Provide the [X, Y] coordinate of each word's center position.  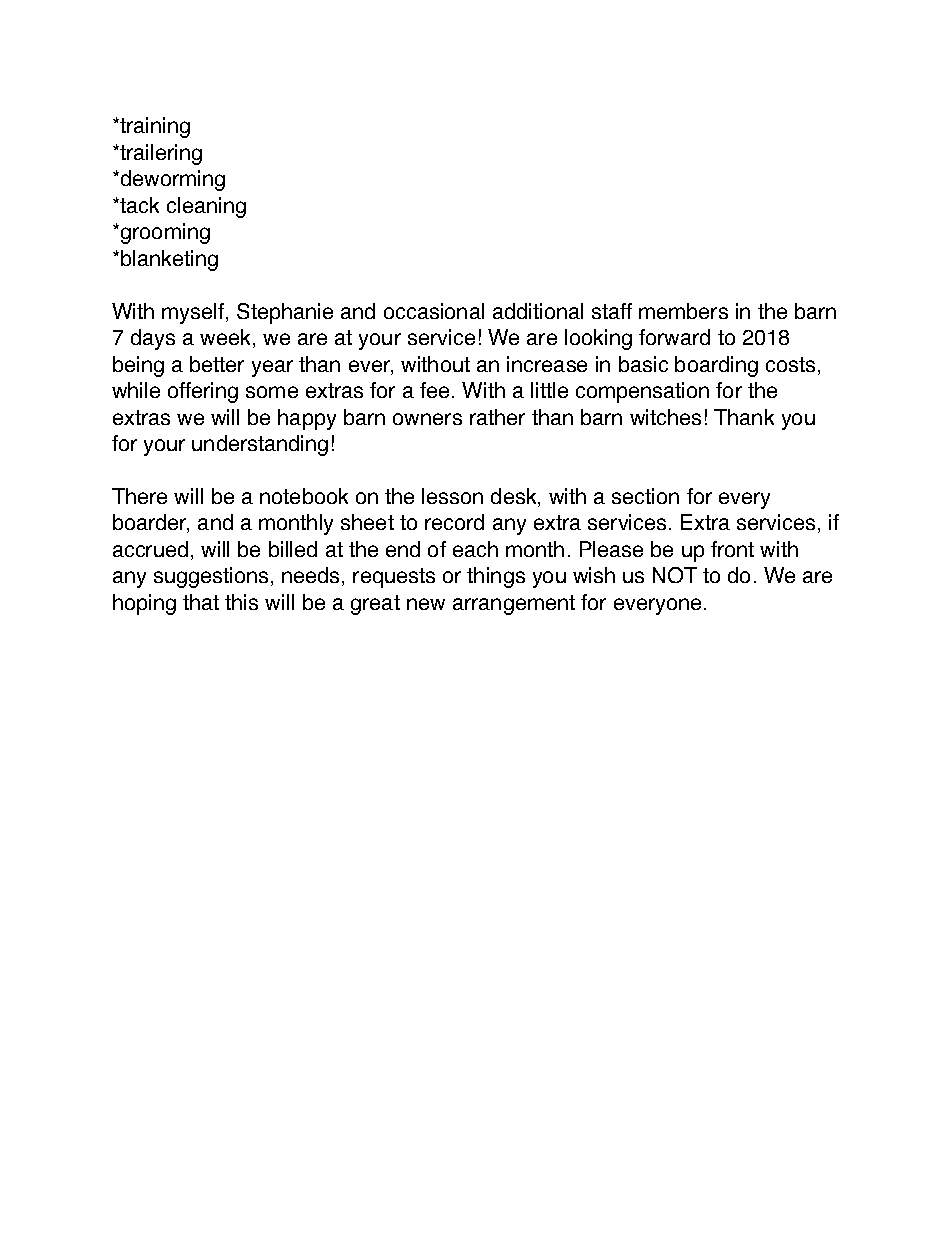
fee [434, 390]
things [496, 577]
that [201, 602]
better [217, 364]
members [683, 311]
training [154, 127]
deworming [173, 180]
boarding [716, 366]
